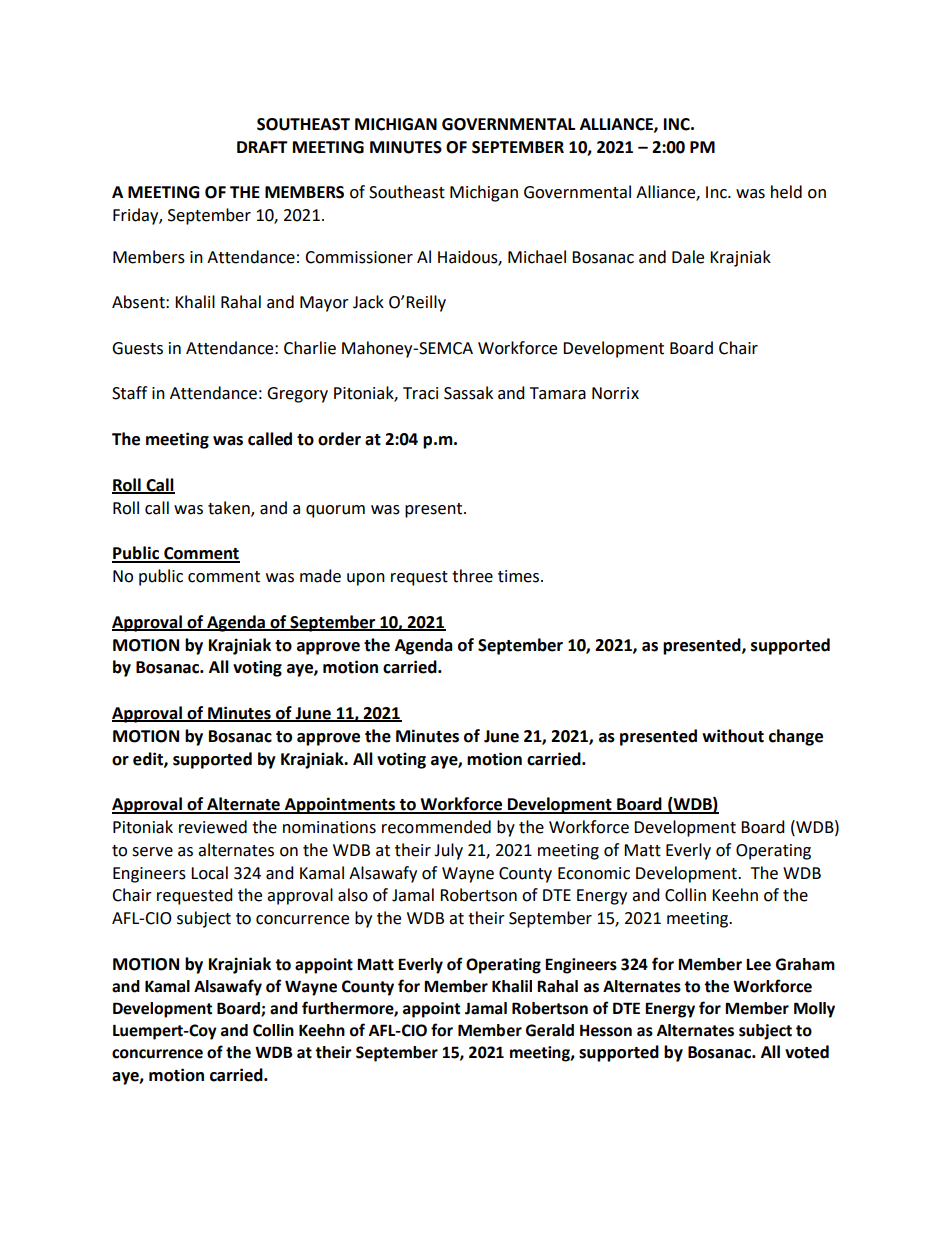 The image size is (952, 1233). I want to click on three, so click(472, 576).
